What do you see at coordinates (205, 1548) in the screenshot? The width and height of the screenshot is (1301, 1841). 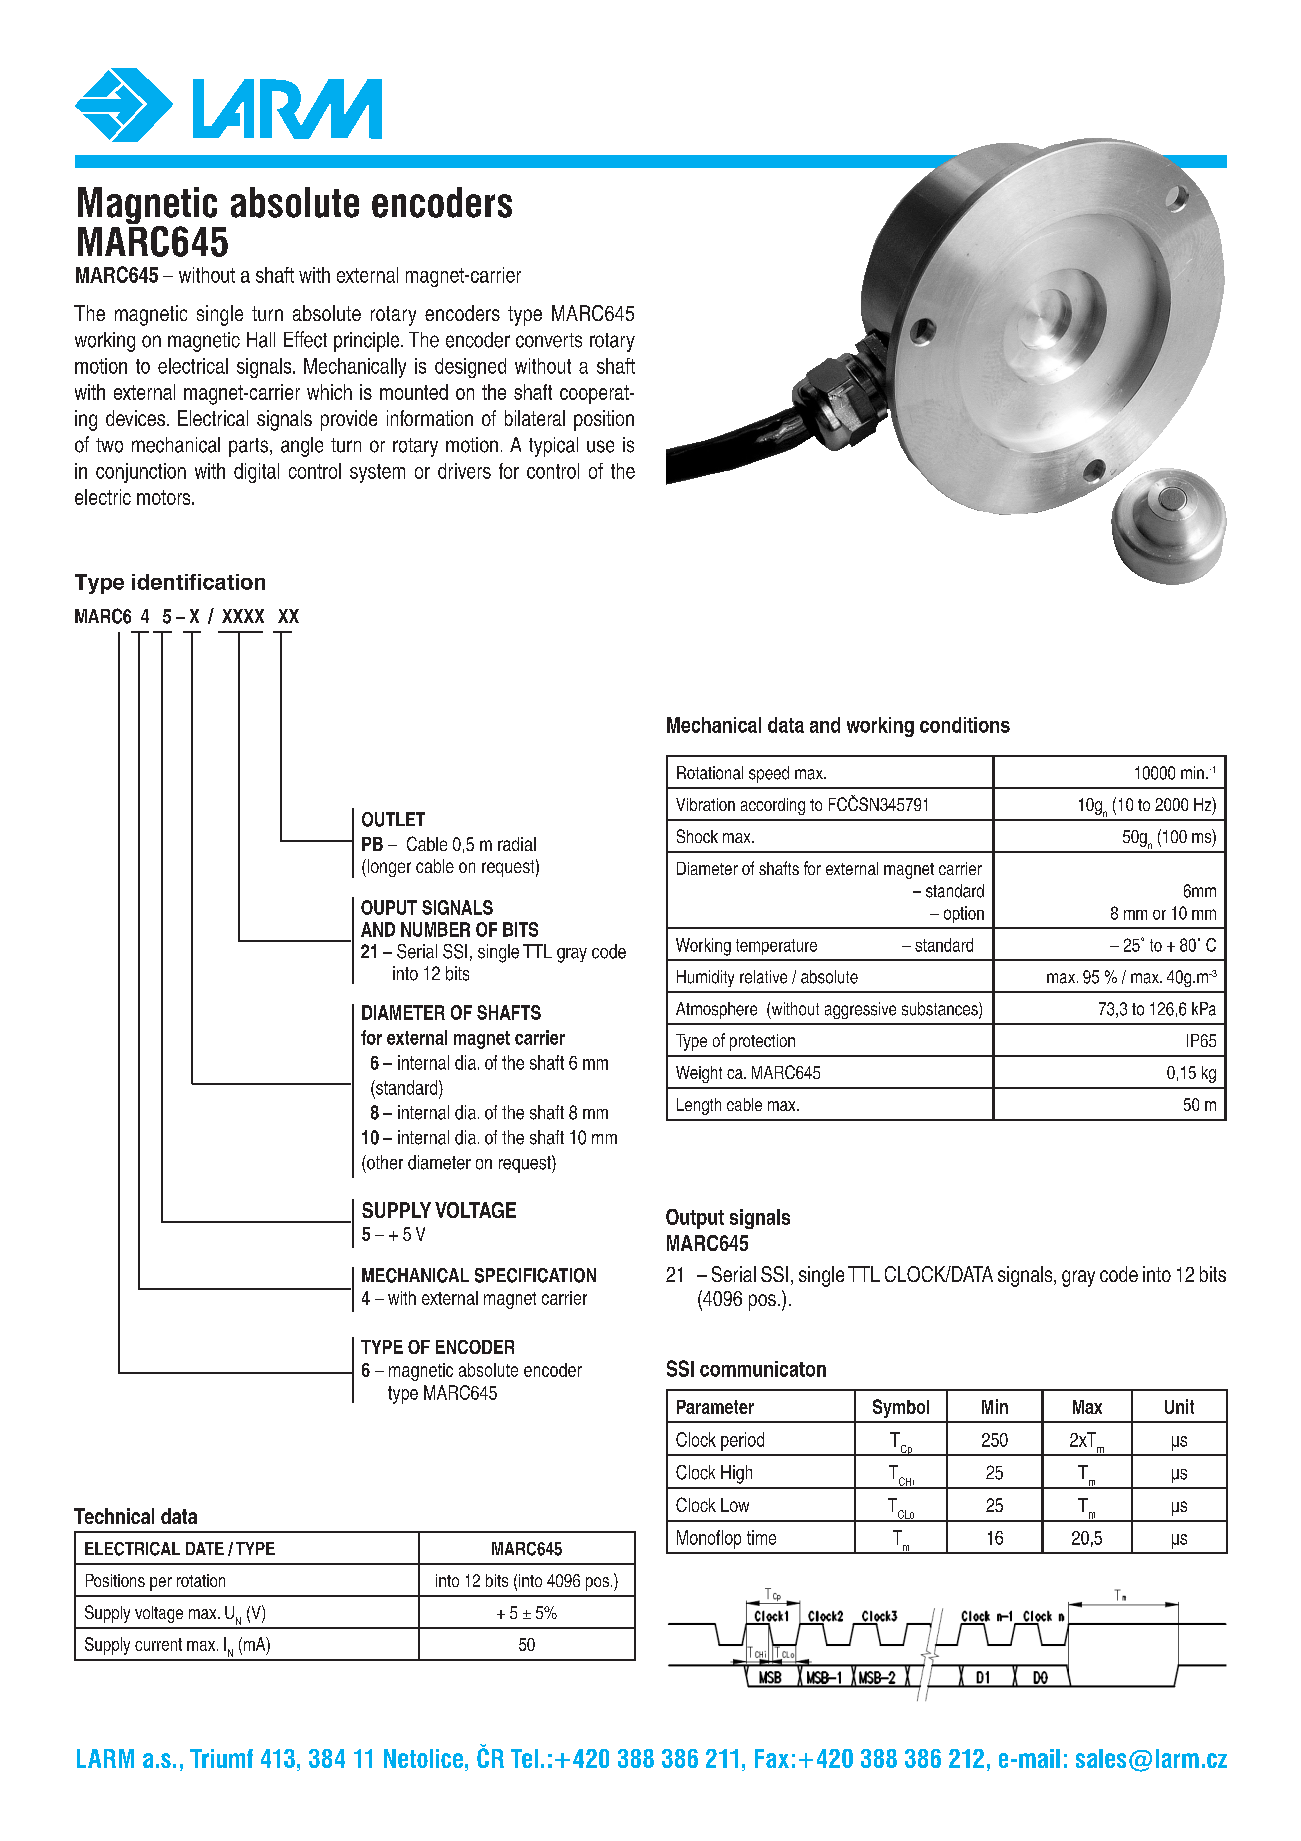 I see `DATE` at bounding box center [205, 1548].
